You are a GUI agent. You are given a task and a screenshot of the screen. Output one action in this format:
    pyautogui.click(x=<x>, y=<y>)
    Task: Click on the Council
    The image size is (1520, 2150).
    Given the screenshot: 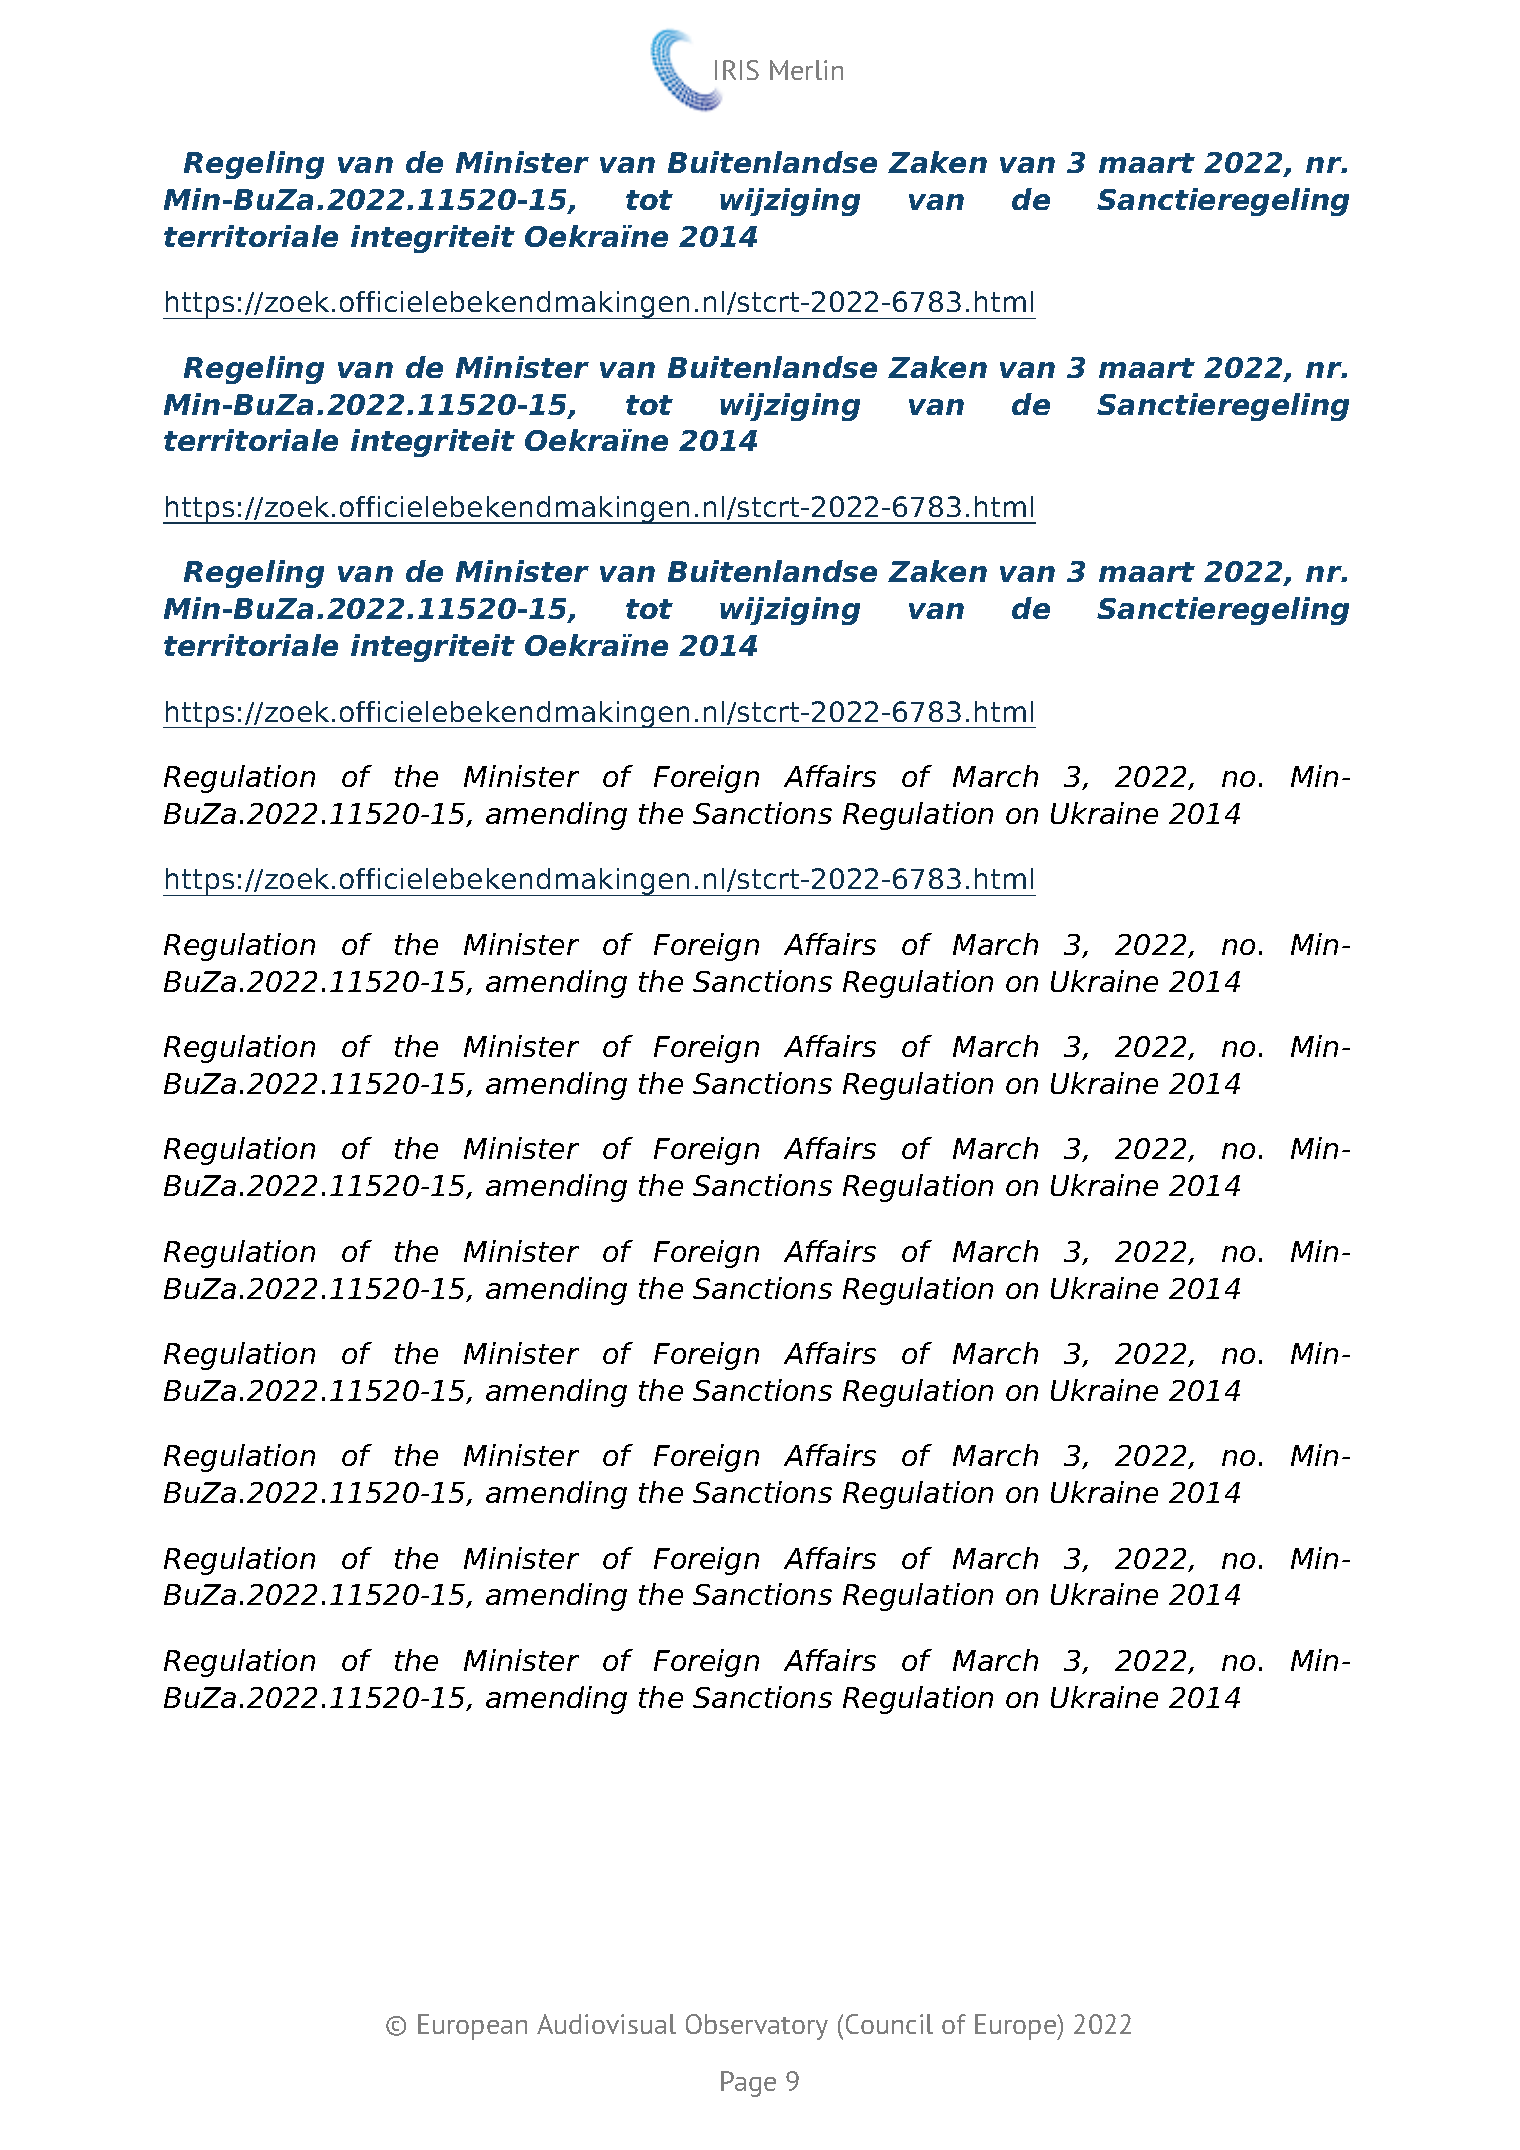 What is the action you would take?
    pyautogui.click(x=889, y=2024)
